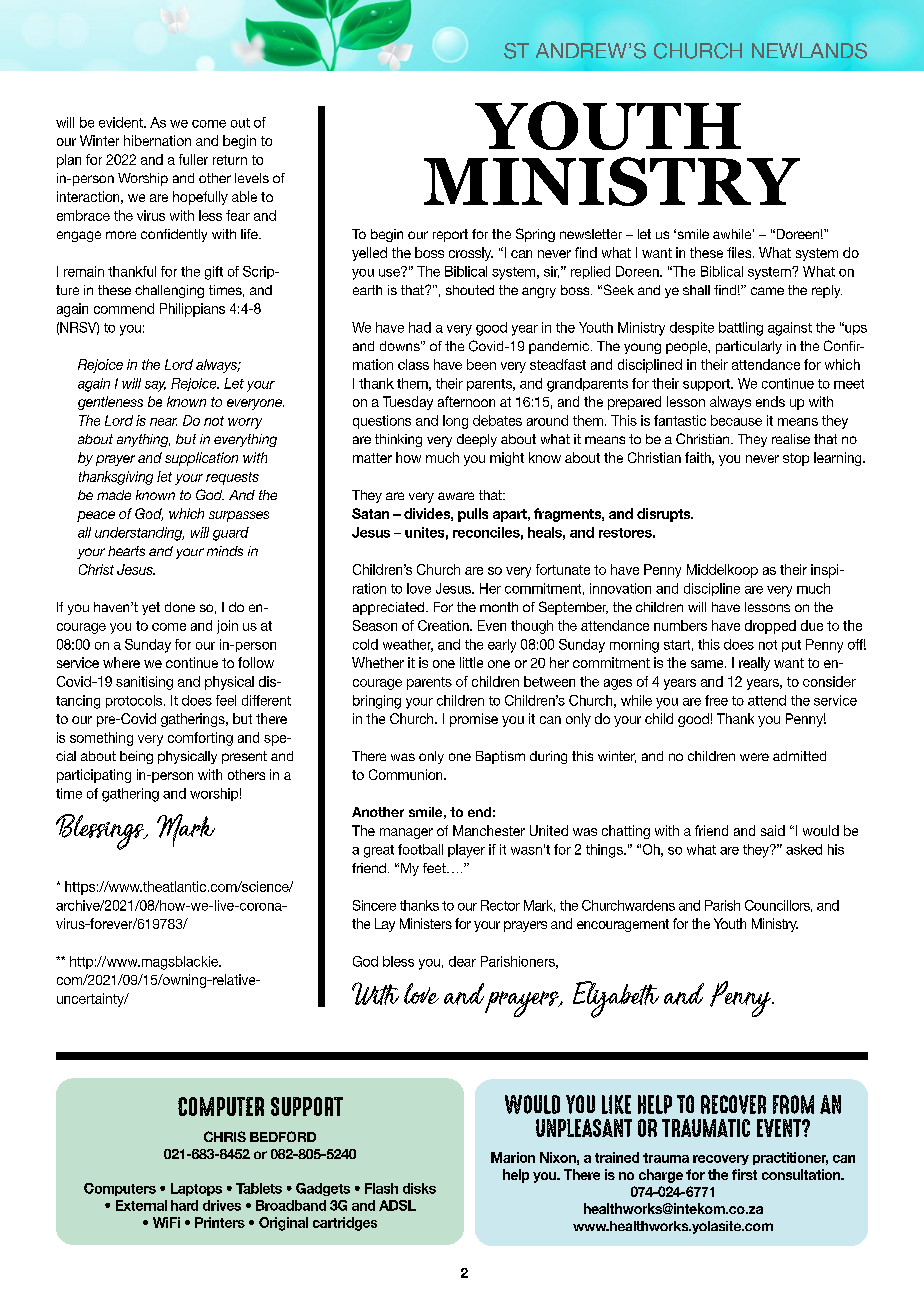 The height and width of the page is (1308, 924). What do you see at coordinates (796, 459) in the page?
I see `stop` at bounding box center [796, 459].
